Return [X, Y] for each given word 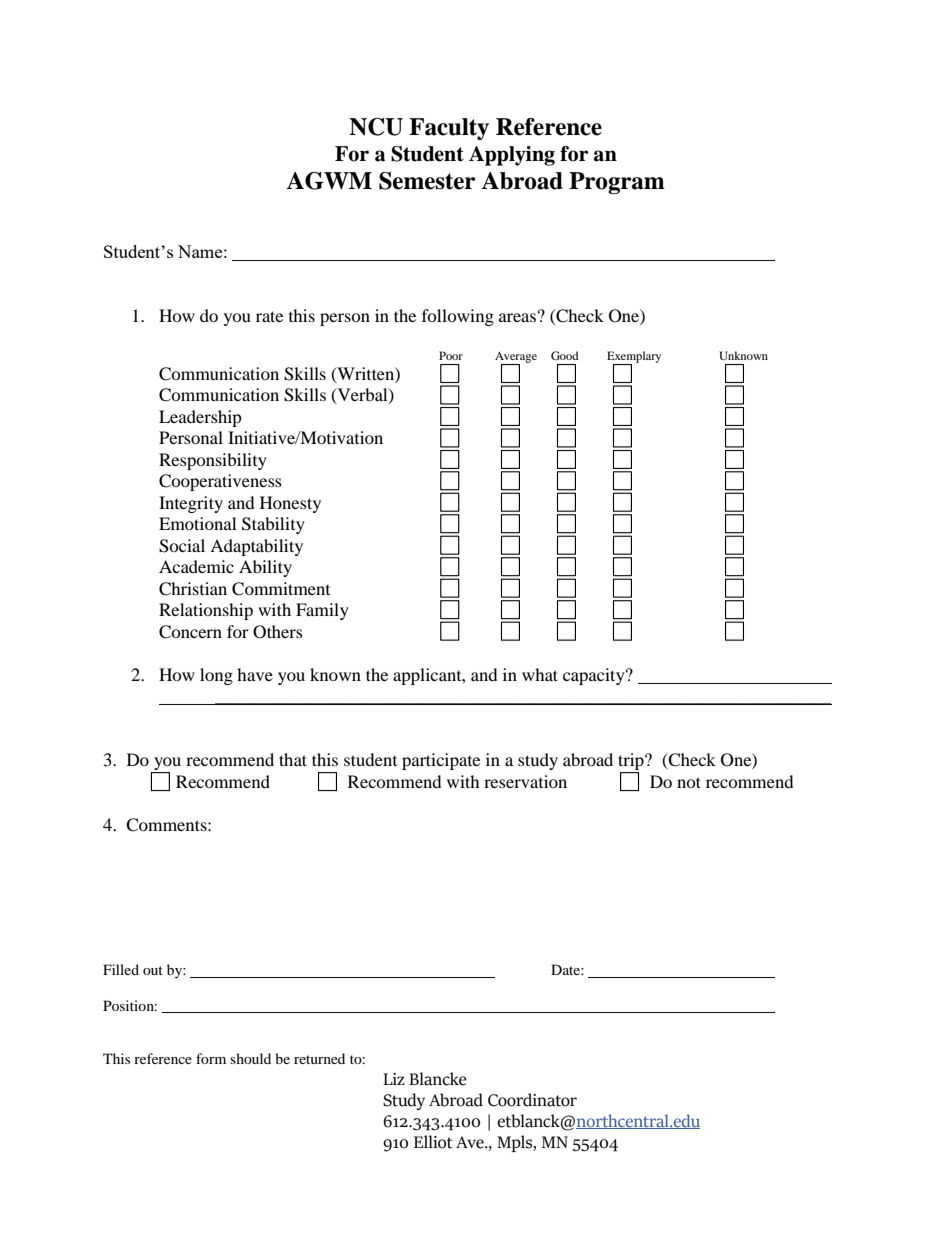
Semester [427, 181]
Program [617, 183]
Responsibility [213, 461]
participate [441, 761]
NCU [376, 127]
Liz [394, 1079]
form [211, 1058]
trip [632, 763]
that [293, 759]
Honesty [290, 504]
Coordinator [532, 1100]
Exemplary [634, 358]
